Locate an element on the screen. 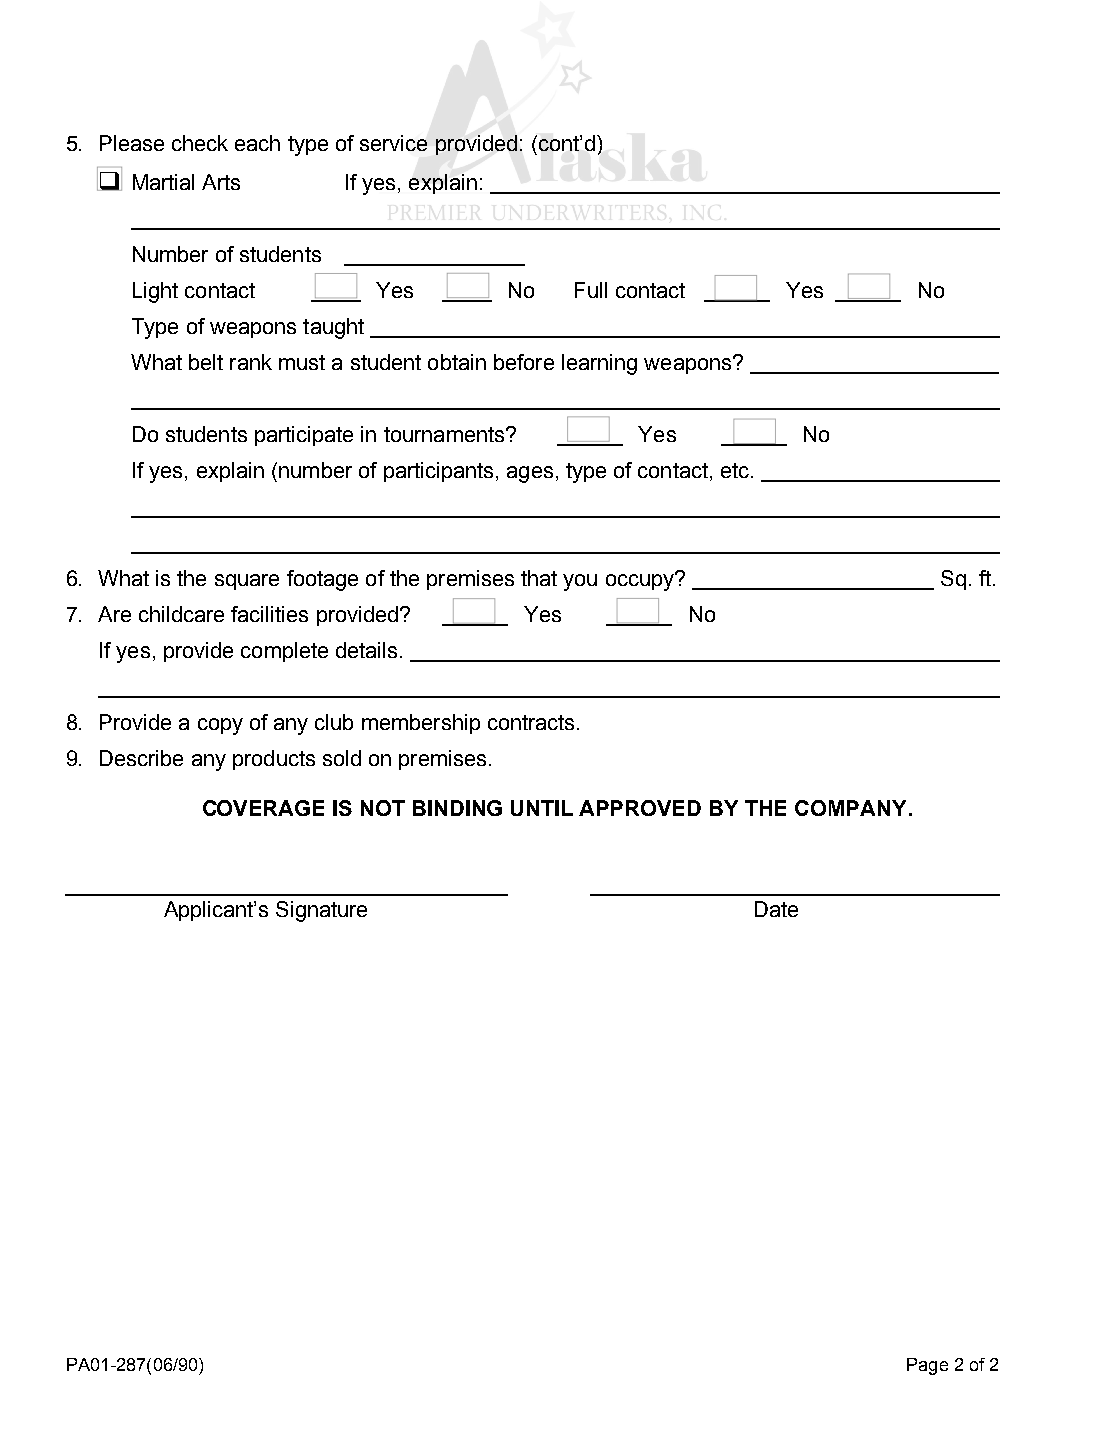 This screenshot has width=1114, height=1441. Arts is located at coordinates (221, 182).
